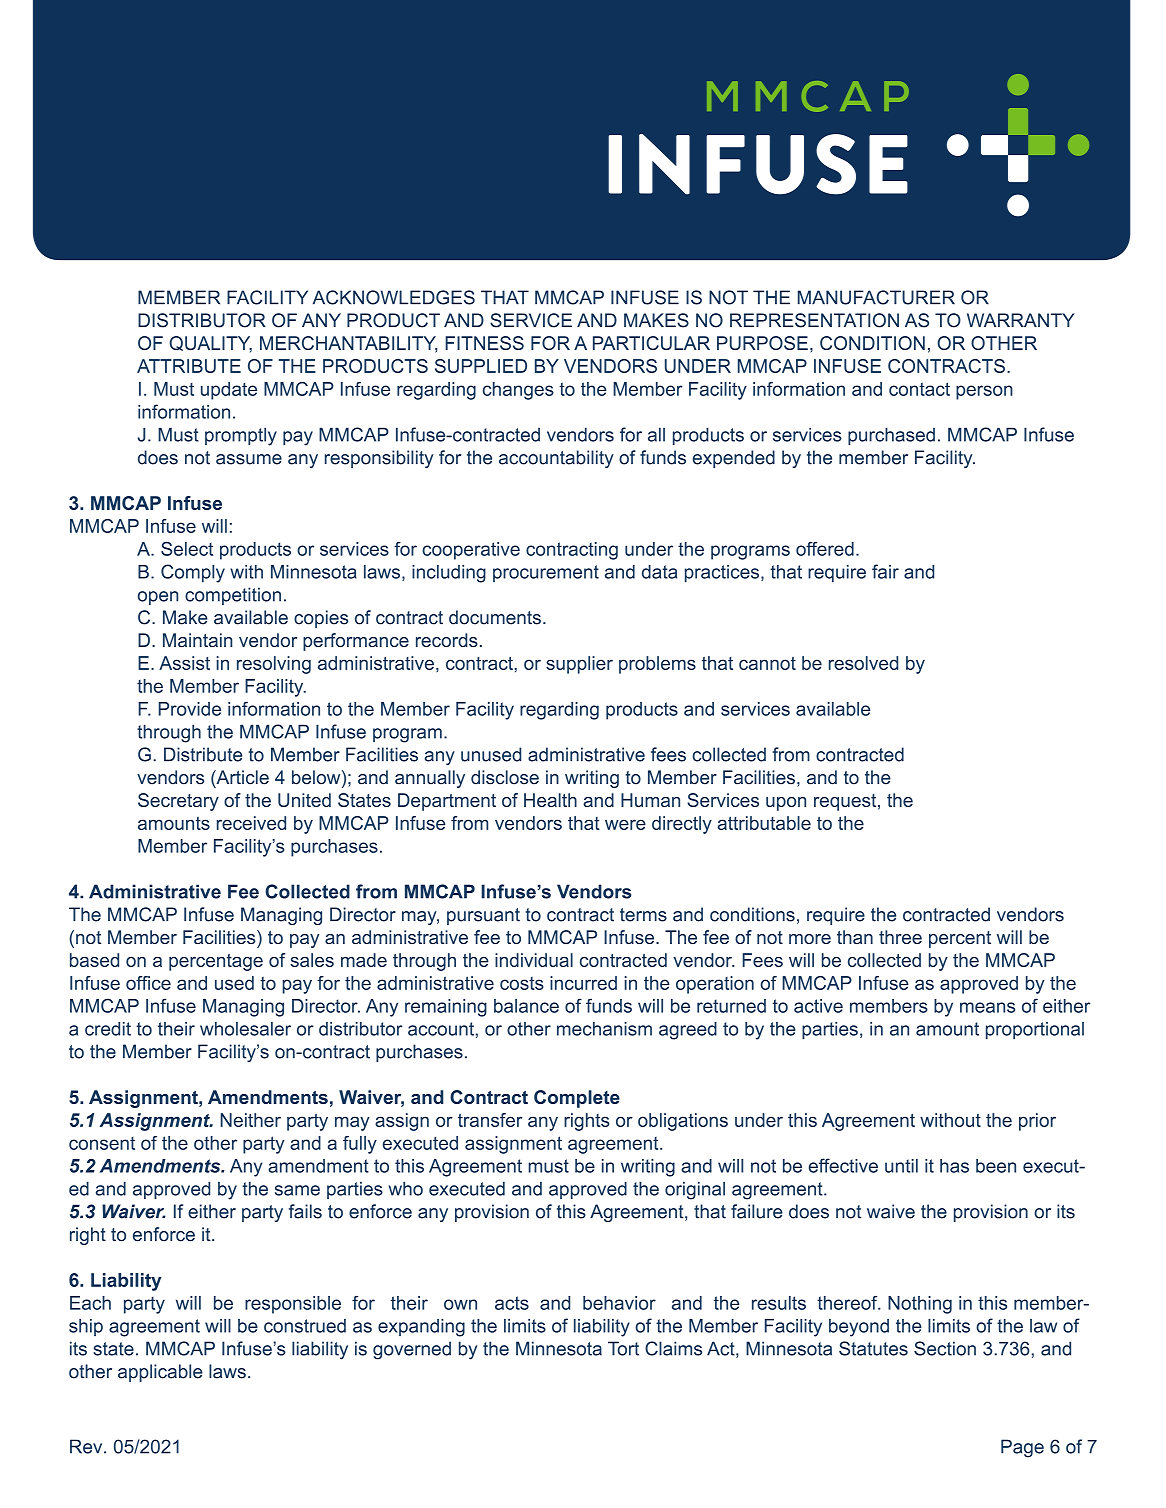 Image resolution: width=1166 pixels, height=1508 pixels. What do you see at coordinates (160, 1373) in the page?
I see `applicable` at bounding box center [160, 1373].
